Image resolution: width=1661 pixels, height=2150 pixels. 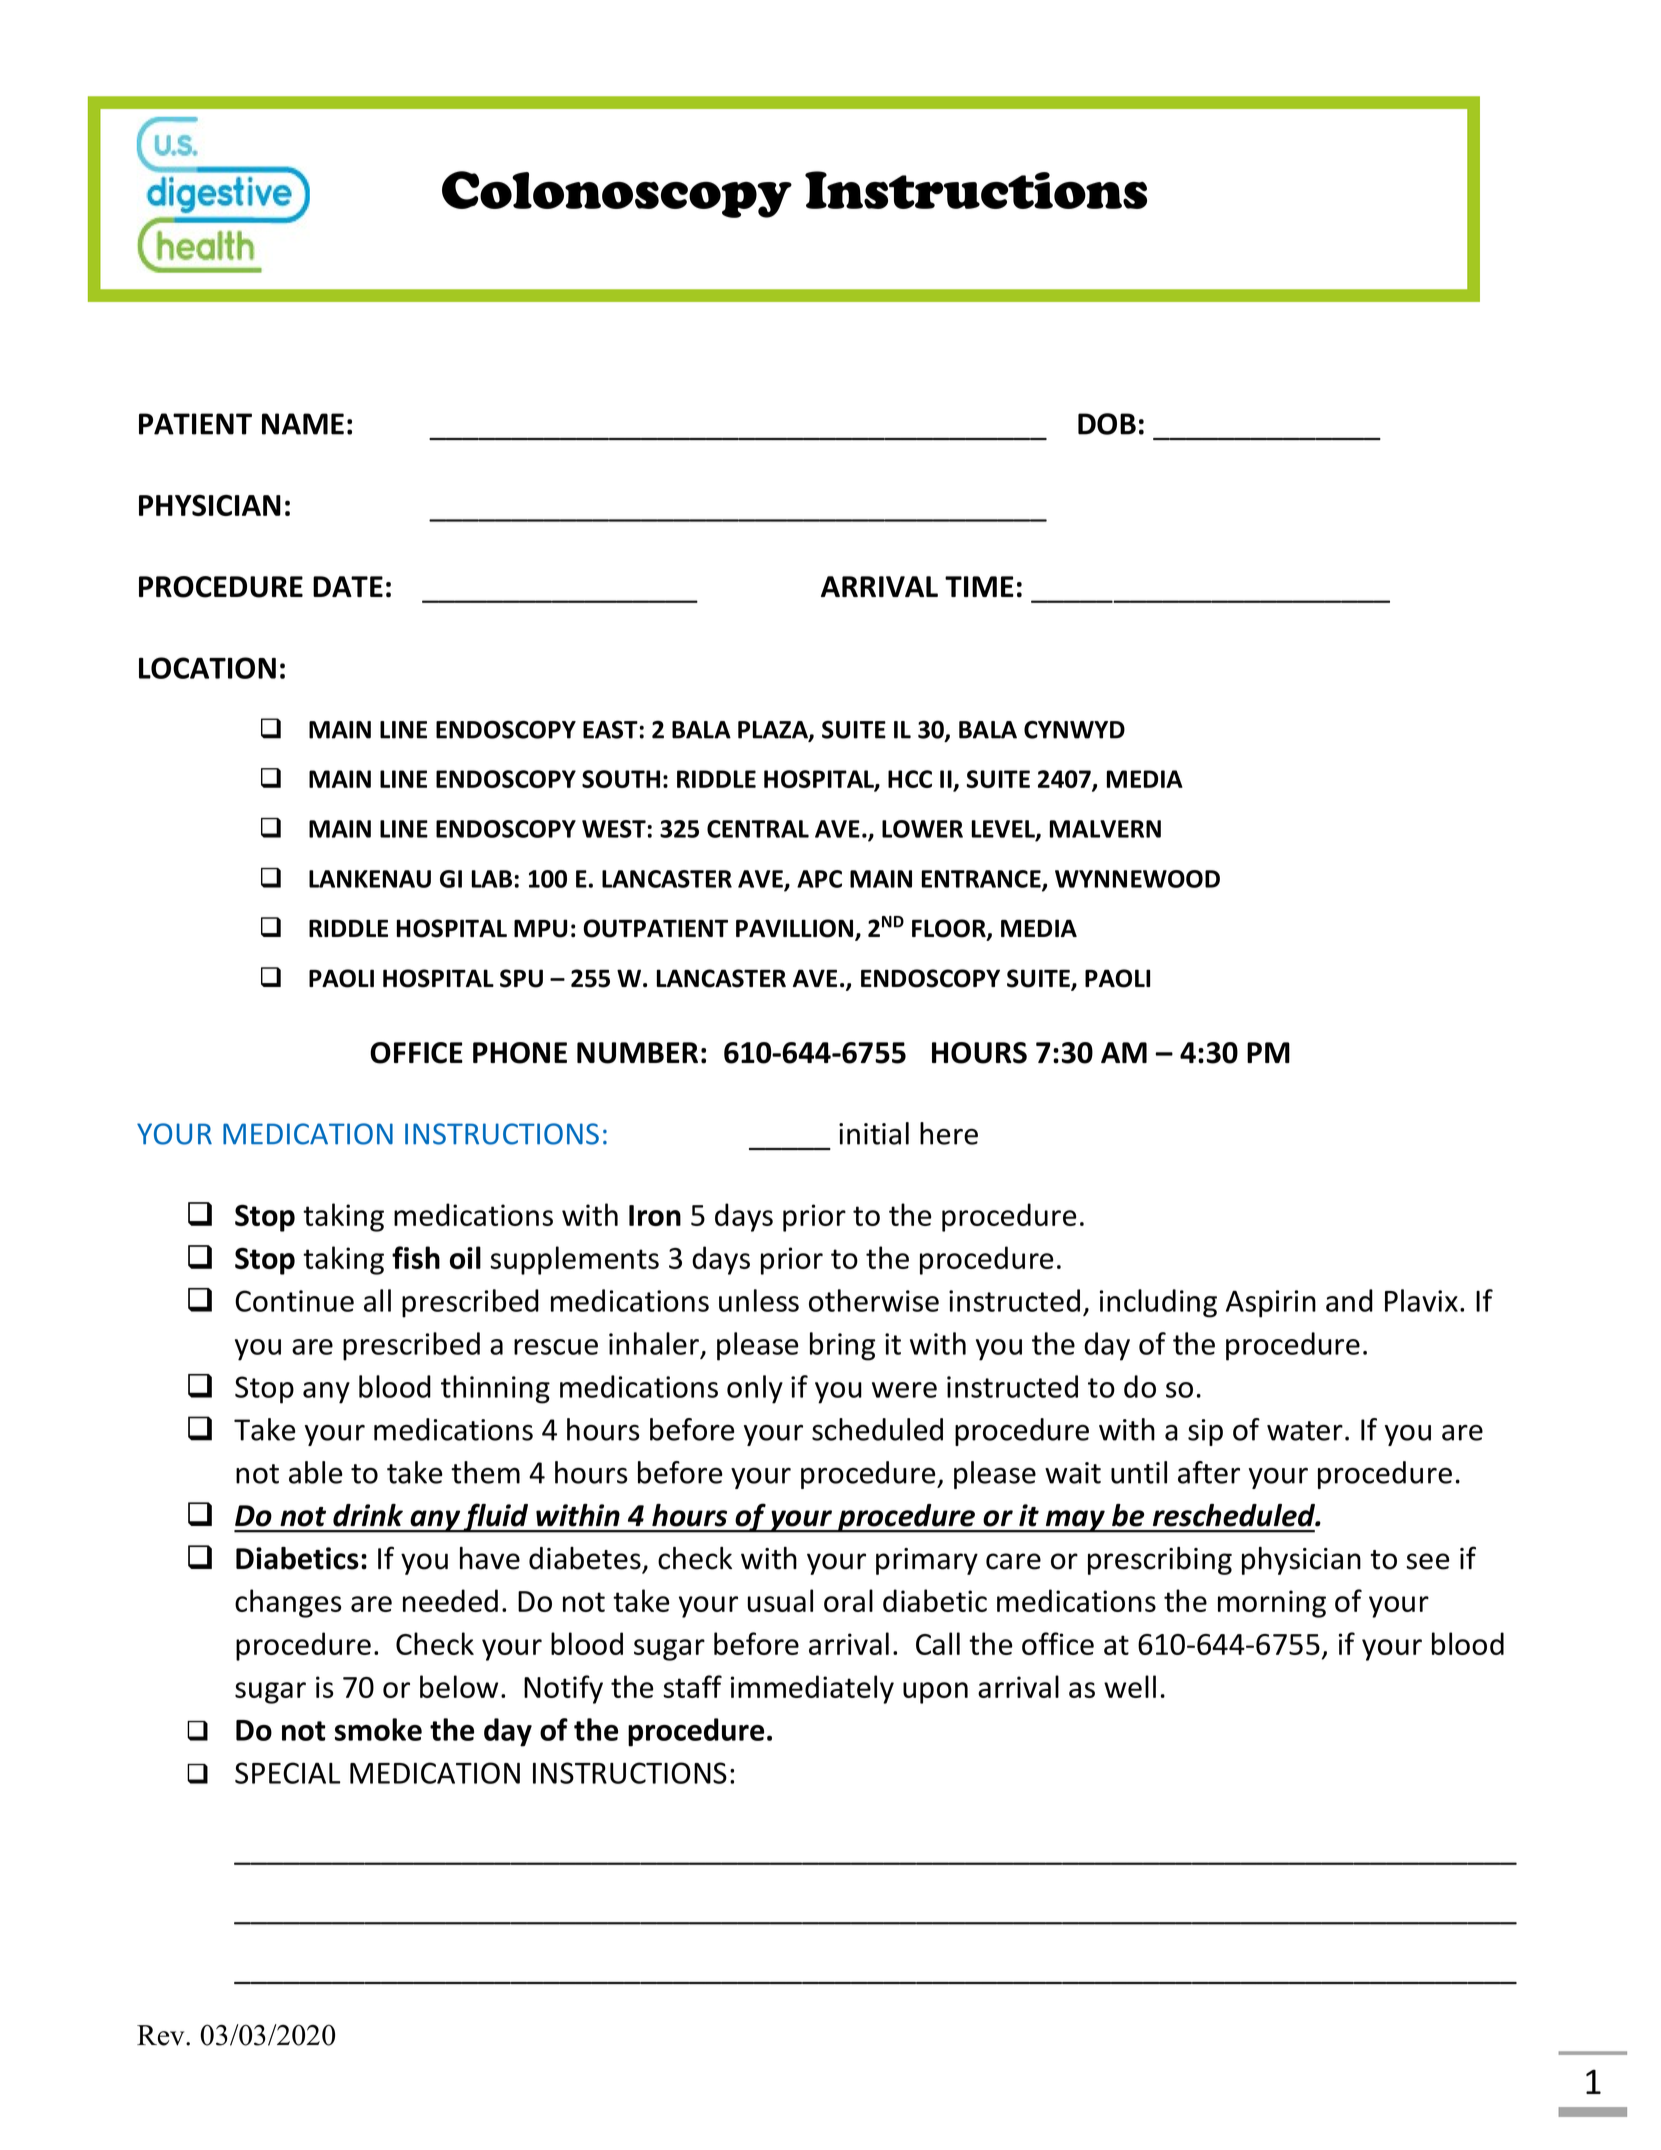 What do you see at coordinates (617, 194) in the document?
I see `Colonoscopy` at bounding box center [617, 194].
